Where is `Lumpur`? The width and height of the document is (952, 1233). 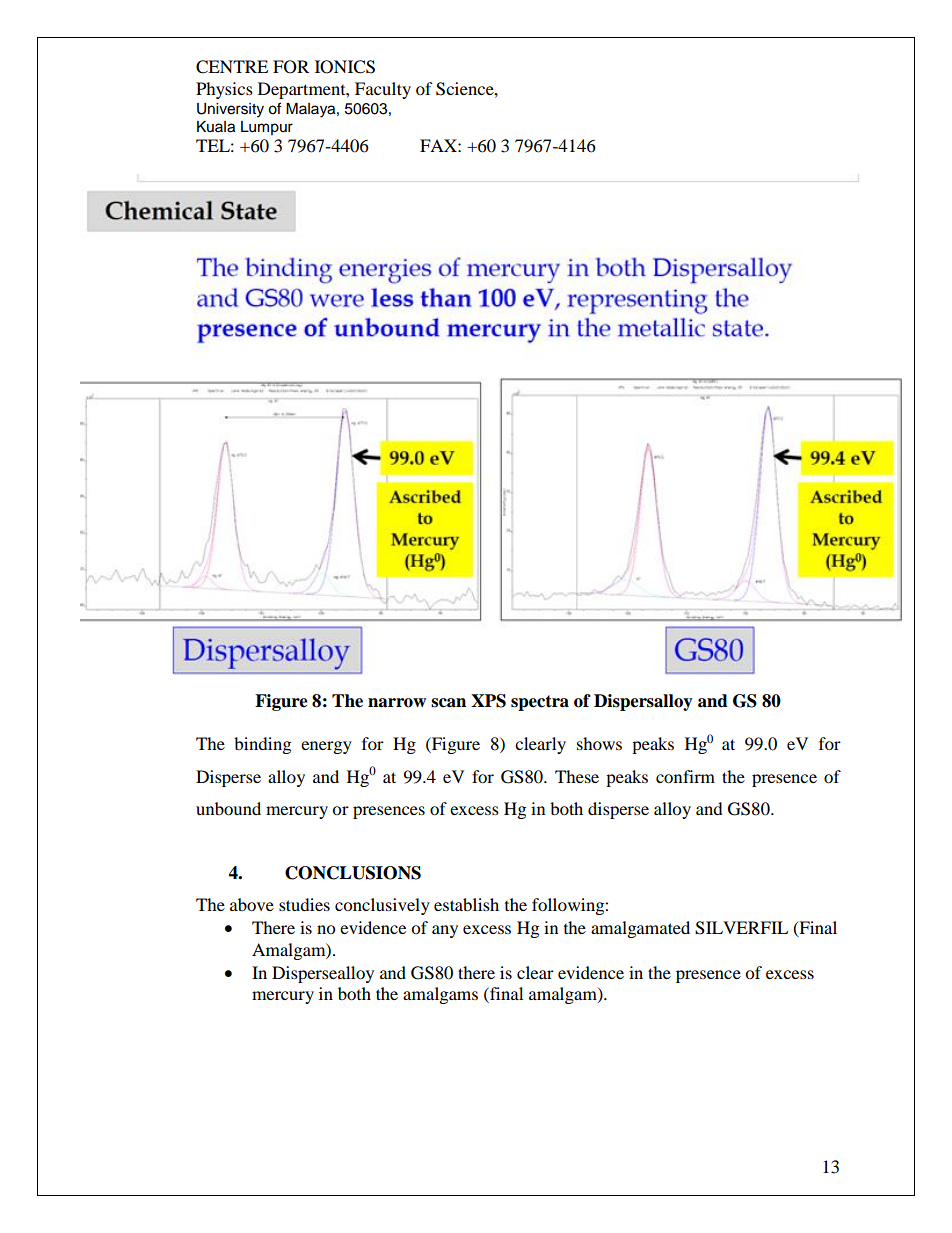
Lumpur is located at coordinates (267, 128).
